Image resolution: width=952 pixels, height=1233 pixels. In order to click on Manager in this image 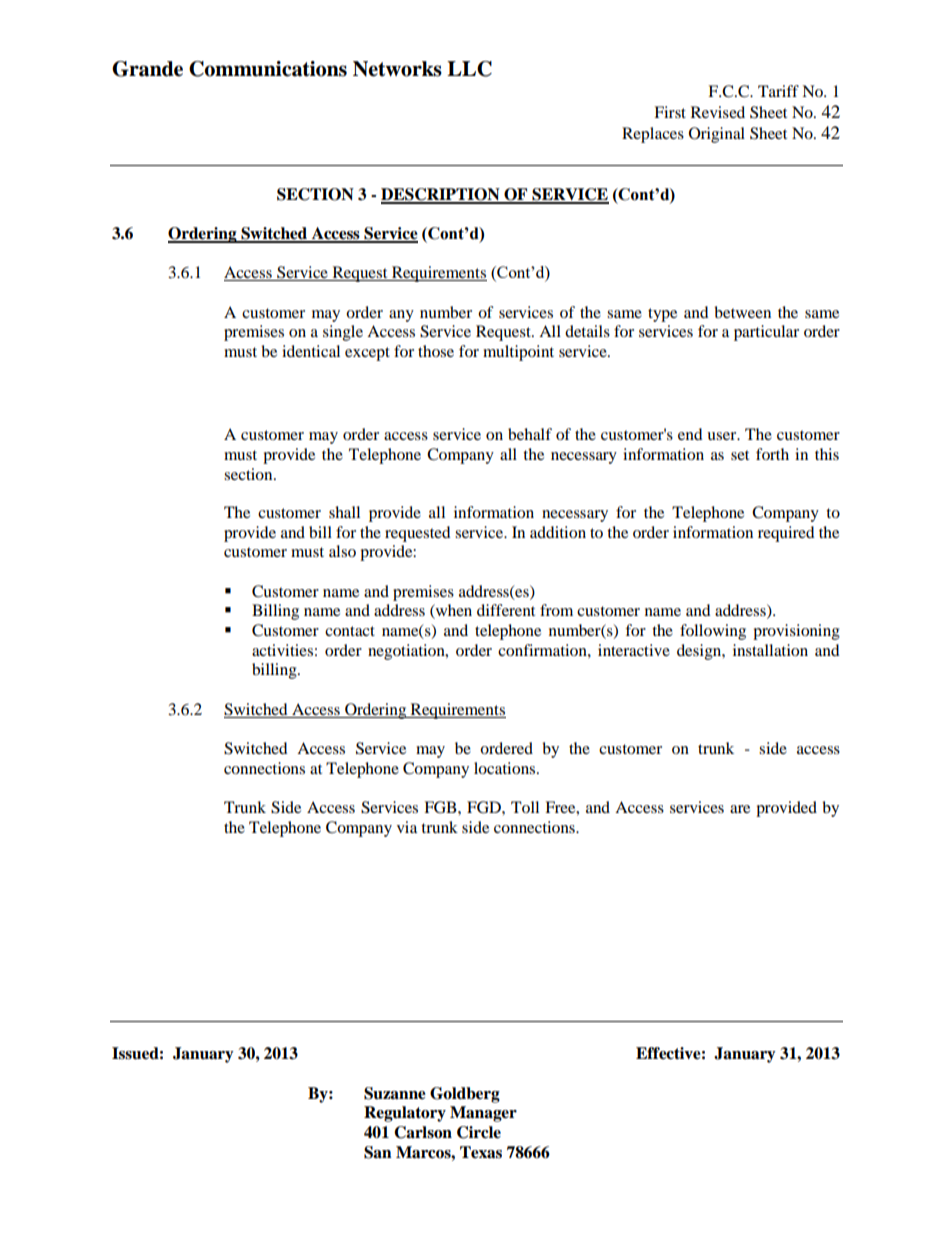, I will do `click(483, 1114)`.
